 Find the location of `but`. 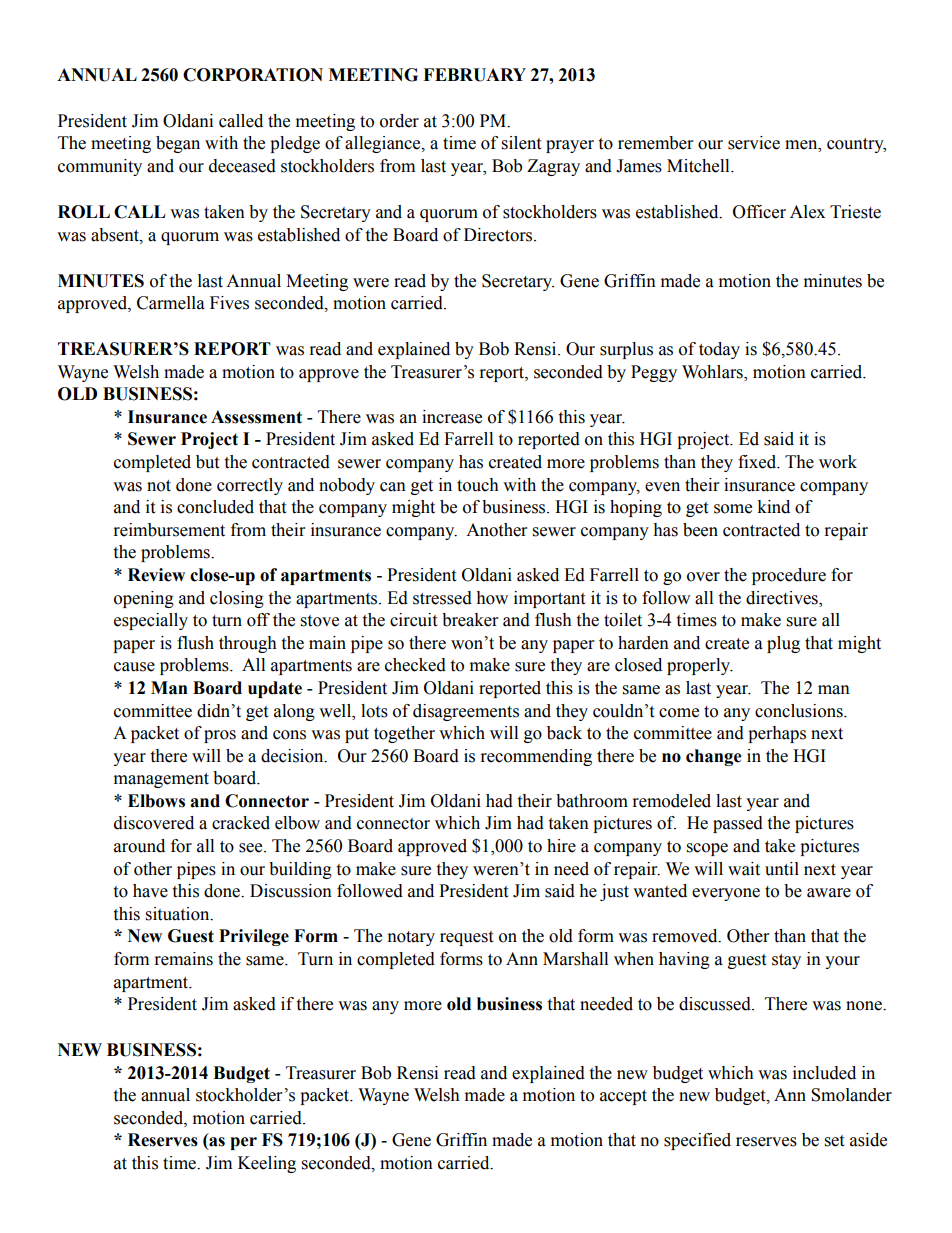

but is located at coordinates (207, 462).
